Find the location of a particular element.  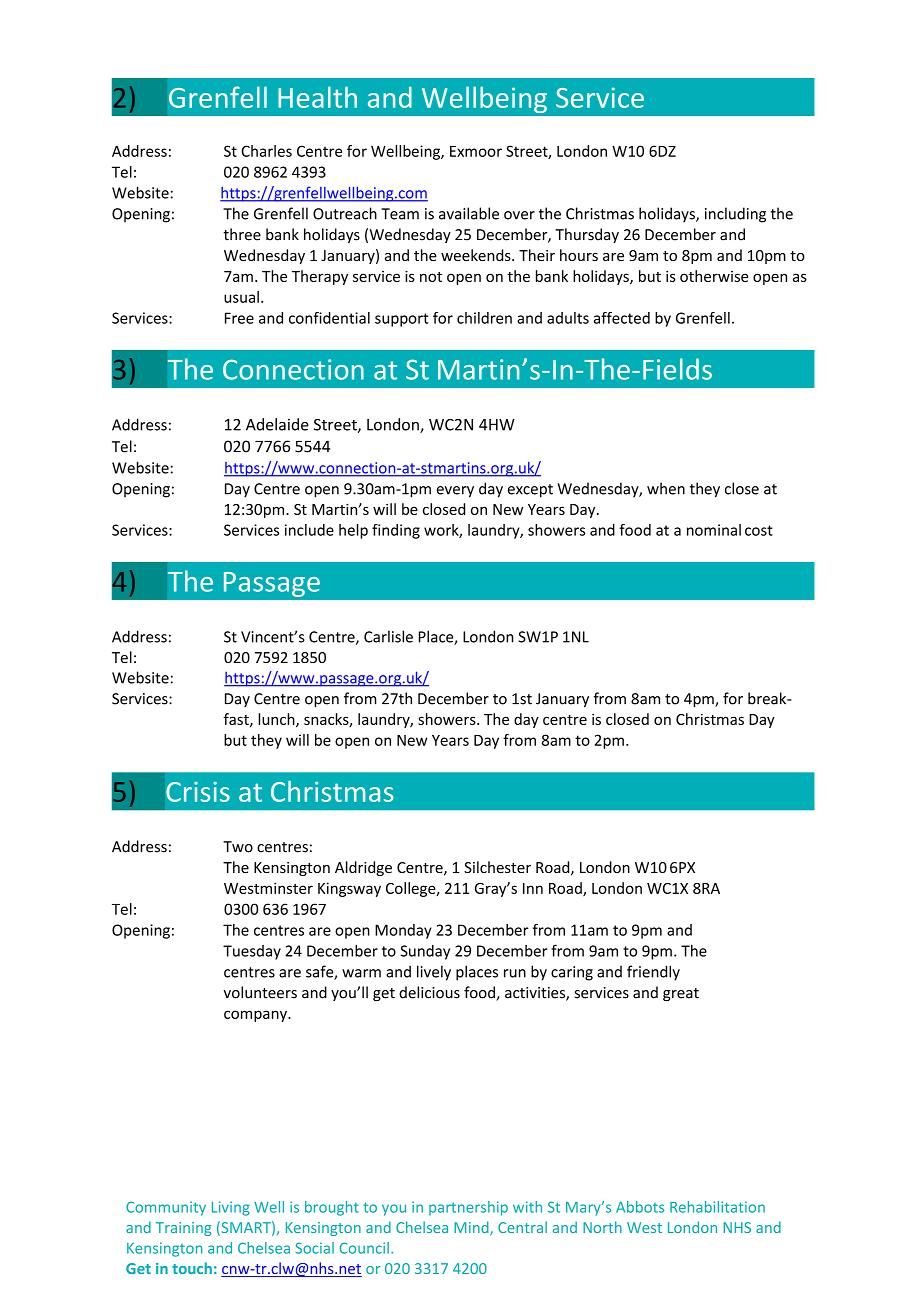

Charles is located at coordinates (266, 151).
